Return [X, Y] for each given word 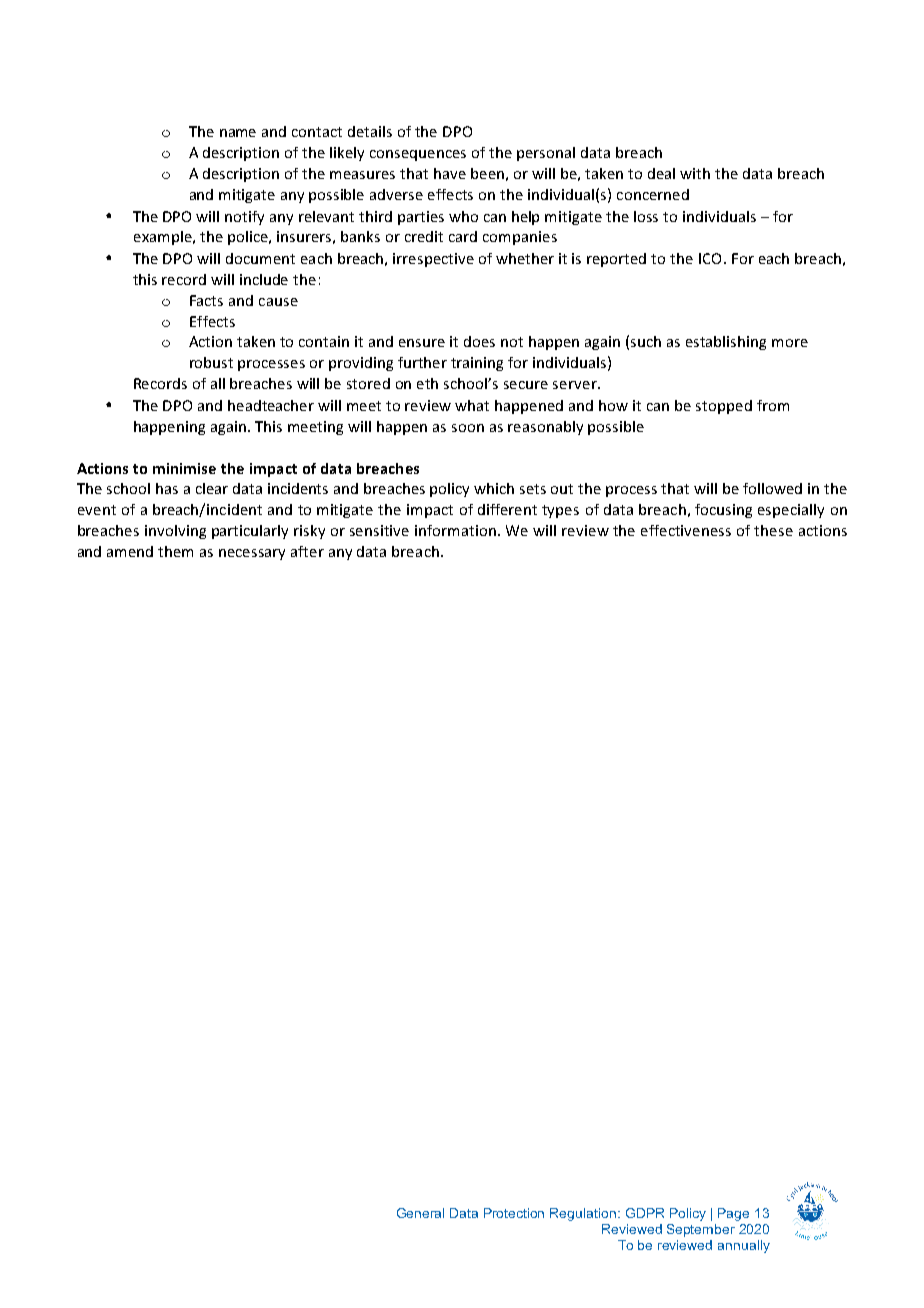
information [455, 530]
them [175, 551]
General [420, 1213]
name [238, 133]
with [695, 173]
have [450, 173]
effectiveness [686, 530]
